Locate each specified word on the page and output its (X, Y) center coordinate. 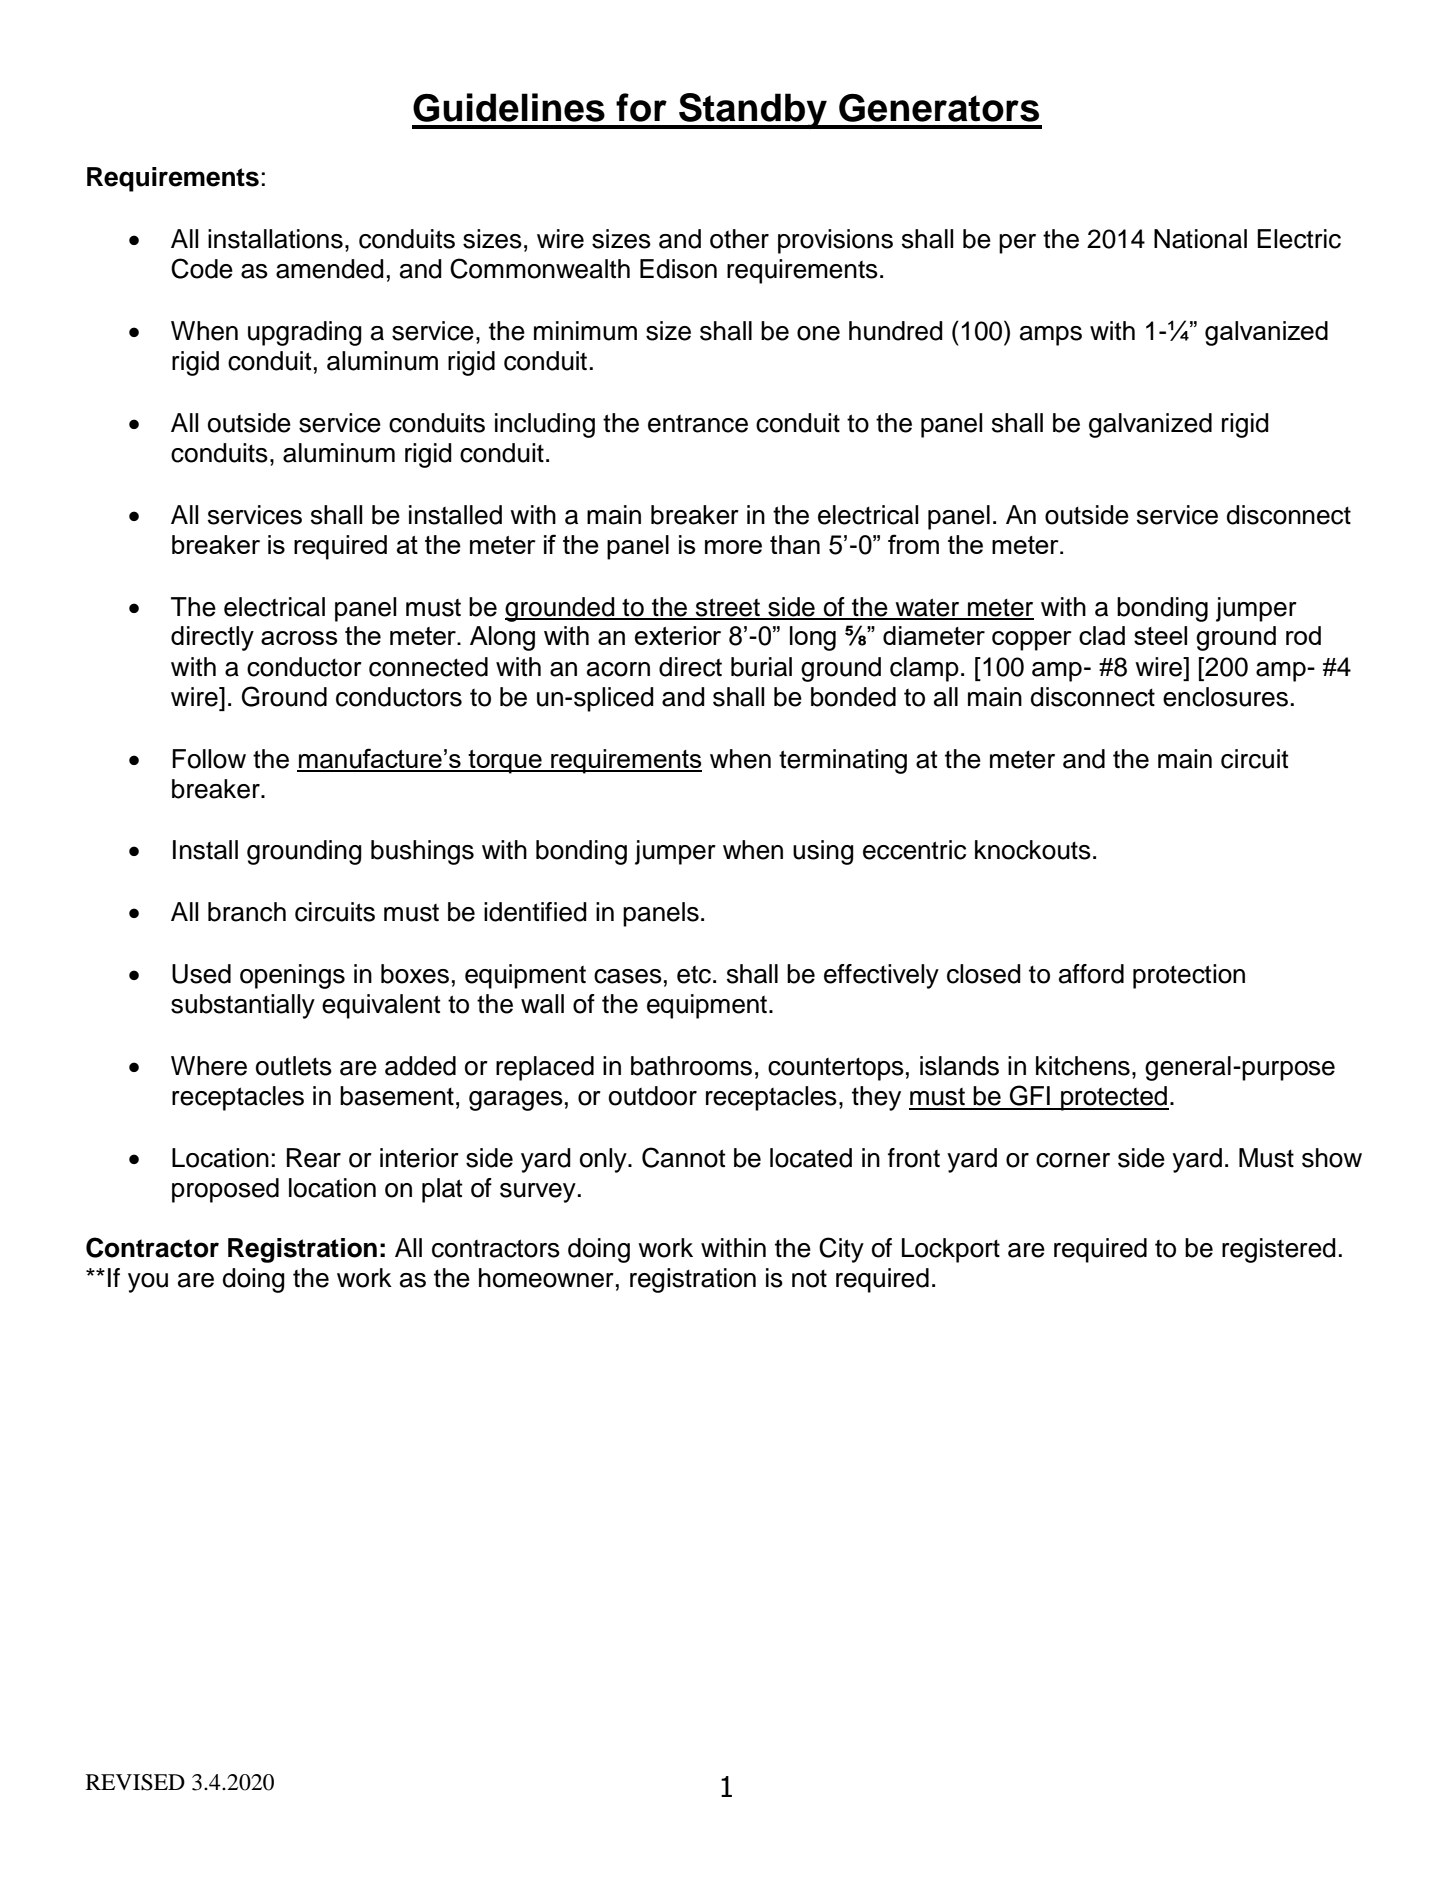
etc (695, 975)
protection (1189, 976)
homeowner (546, 1278)
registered (1279, 1250)
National (1200, 239)
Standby (753, 111)
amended (330, 269)
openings (292, 976)
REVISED (135, 1782)
